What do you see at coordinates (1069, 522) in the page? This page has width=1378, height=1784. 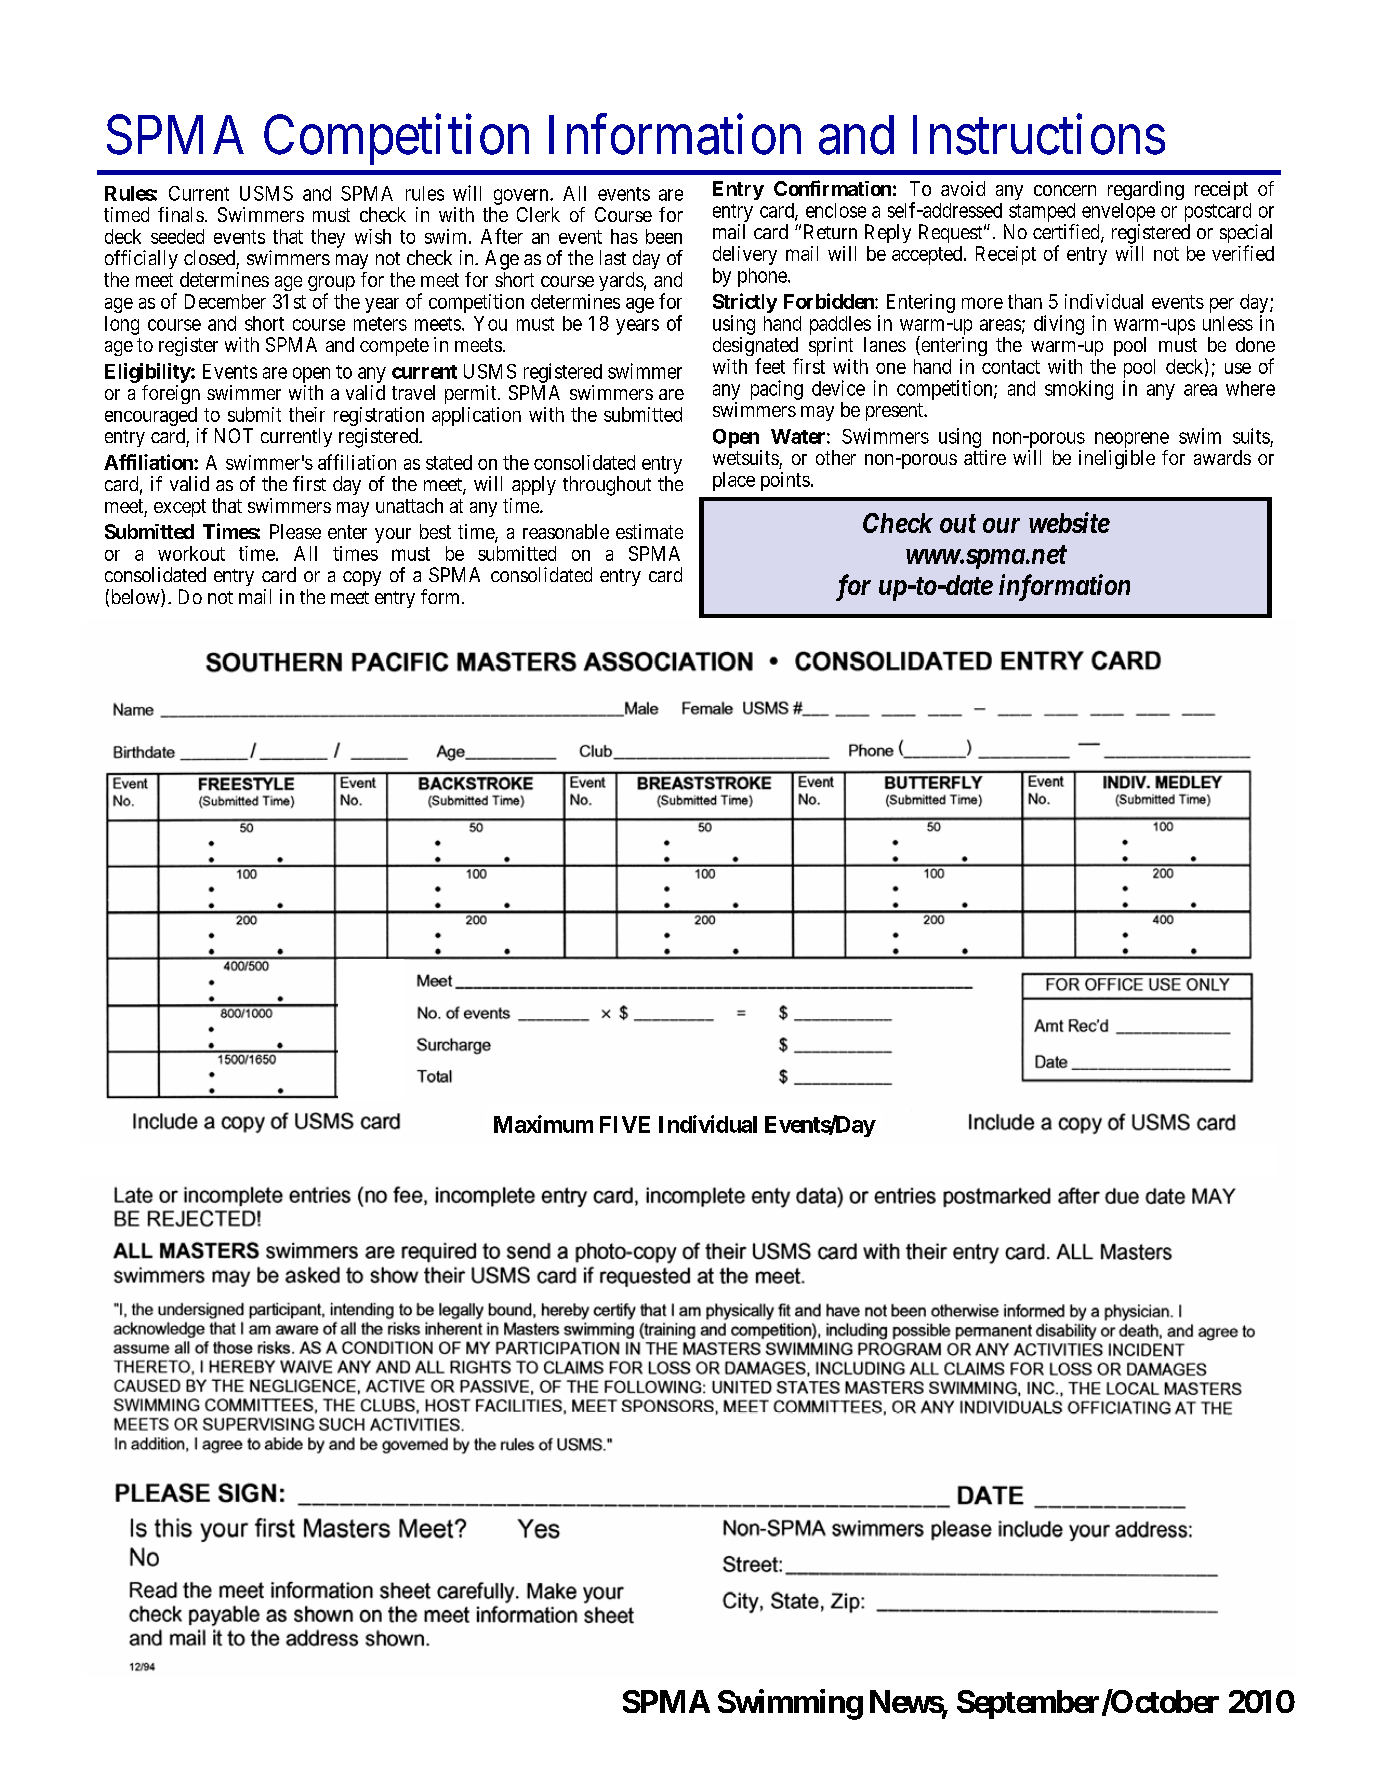 I see `website` at bounding box center [1069, 522].
